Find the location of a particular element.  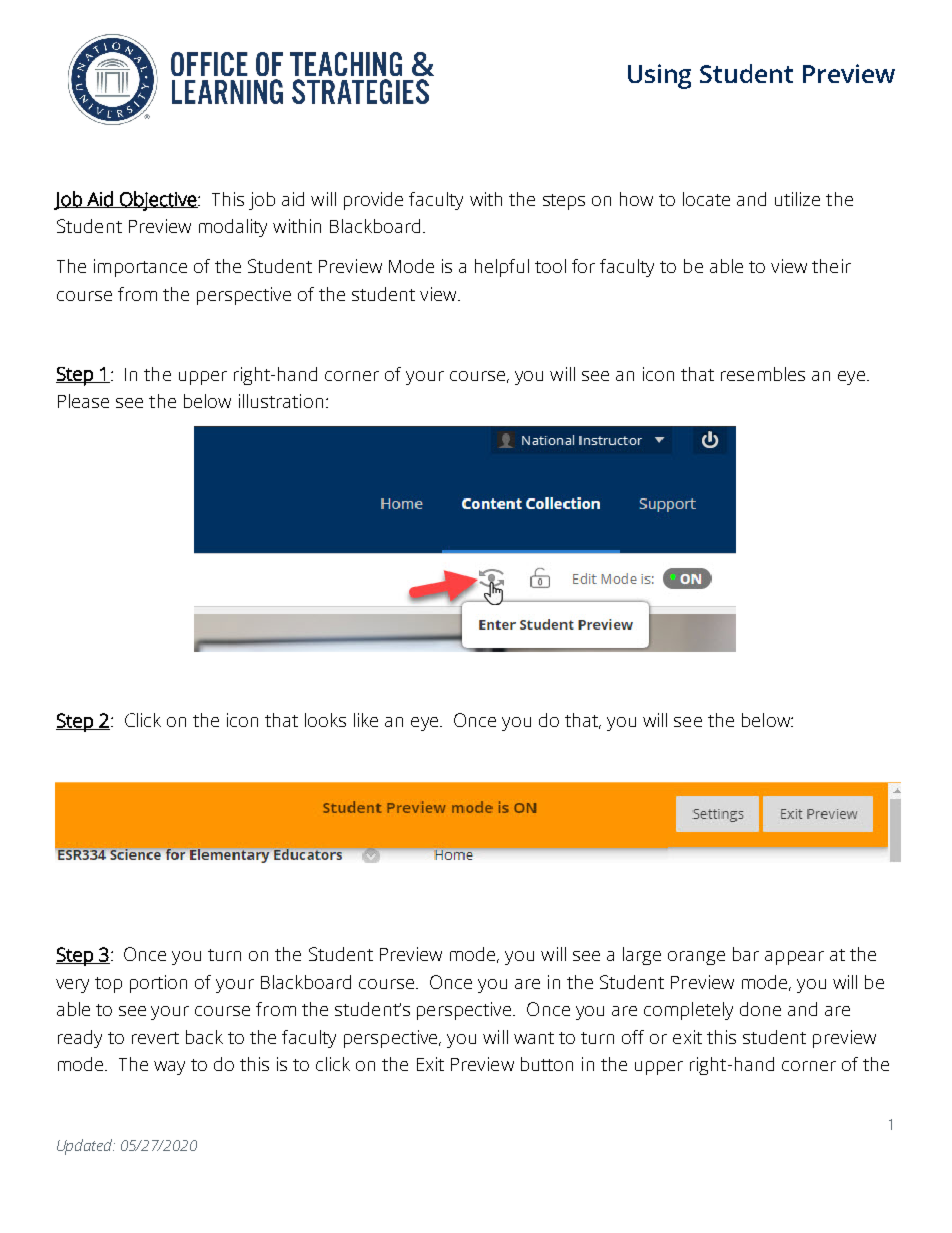

provide is located at coordinates (373, 201).
